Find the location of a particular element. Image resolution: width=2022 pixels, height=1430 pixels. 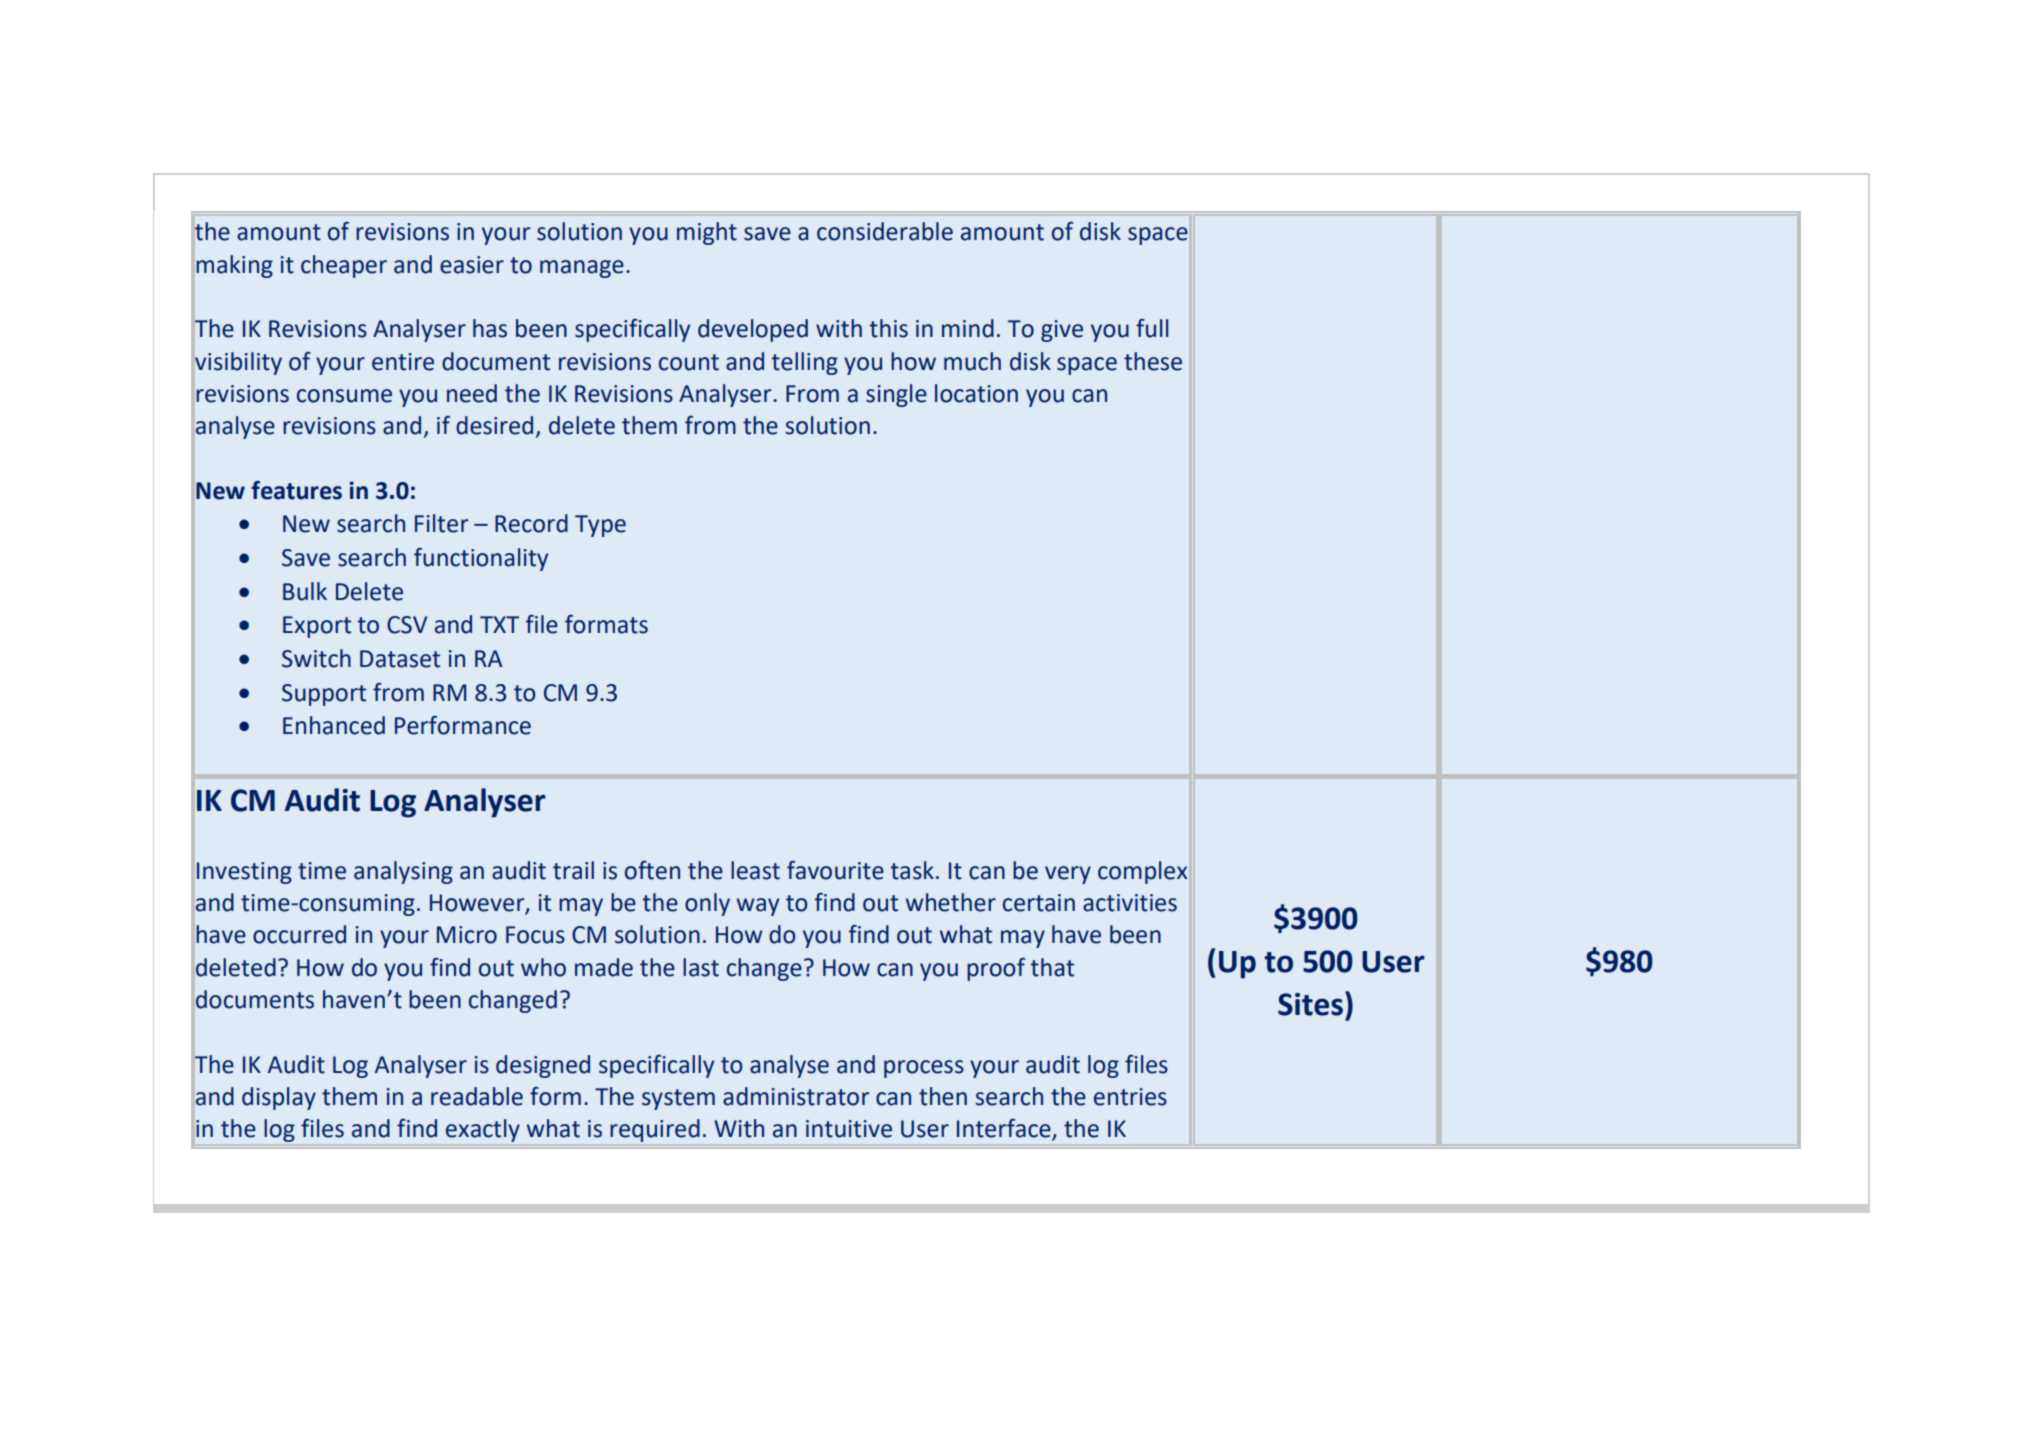

administrator is located at coordinates (796, 1096).
